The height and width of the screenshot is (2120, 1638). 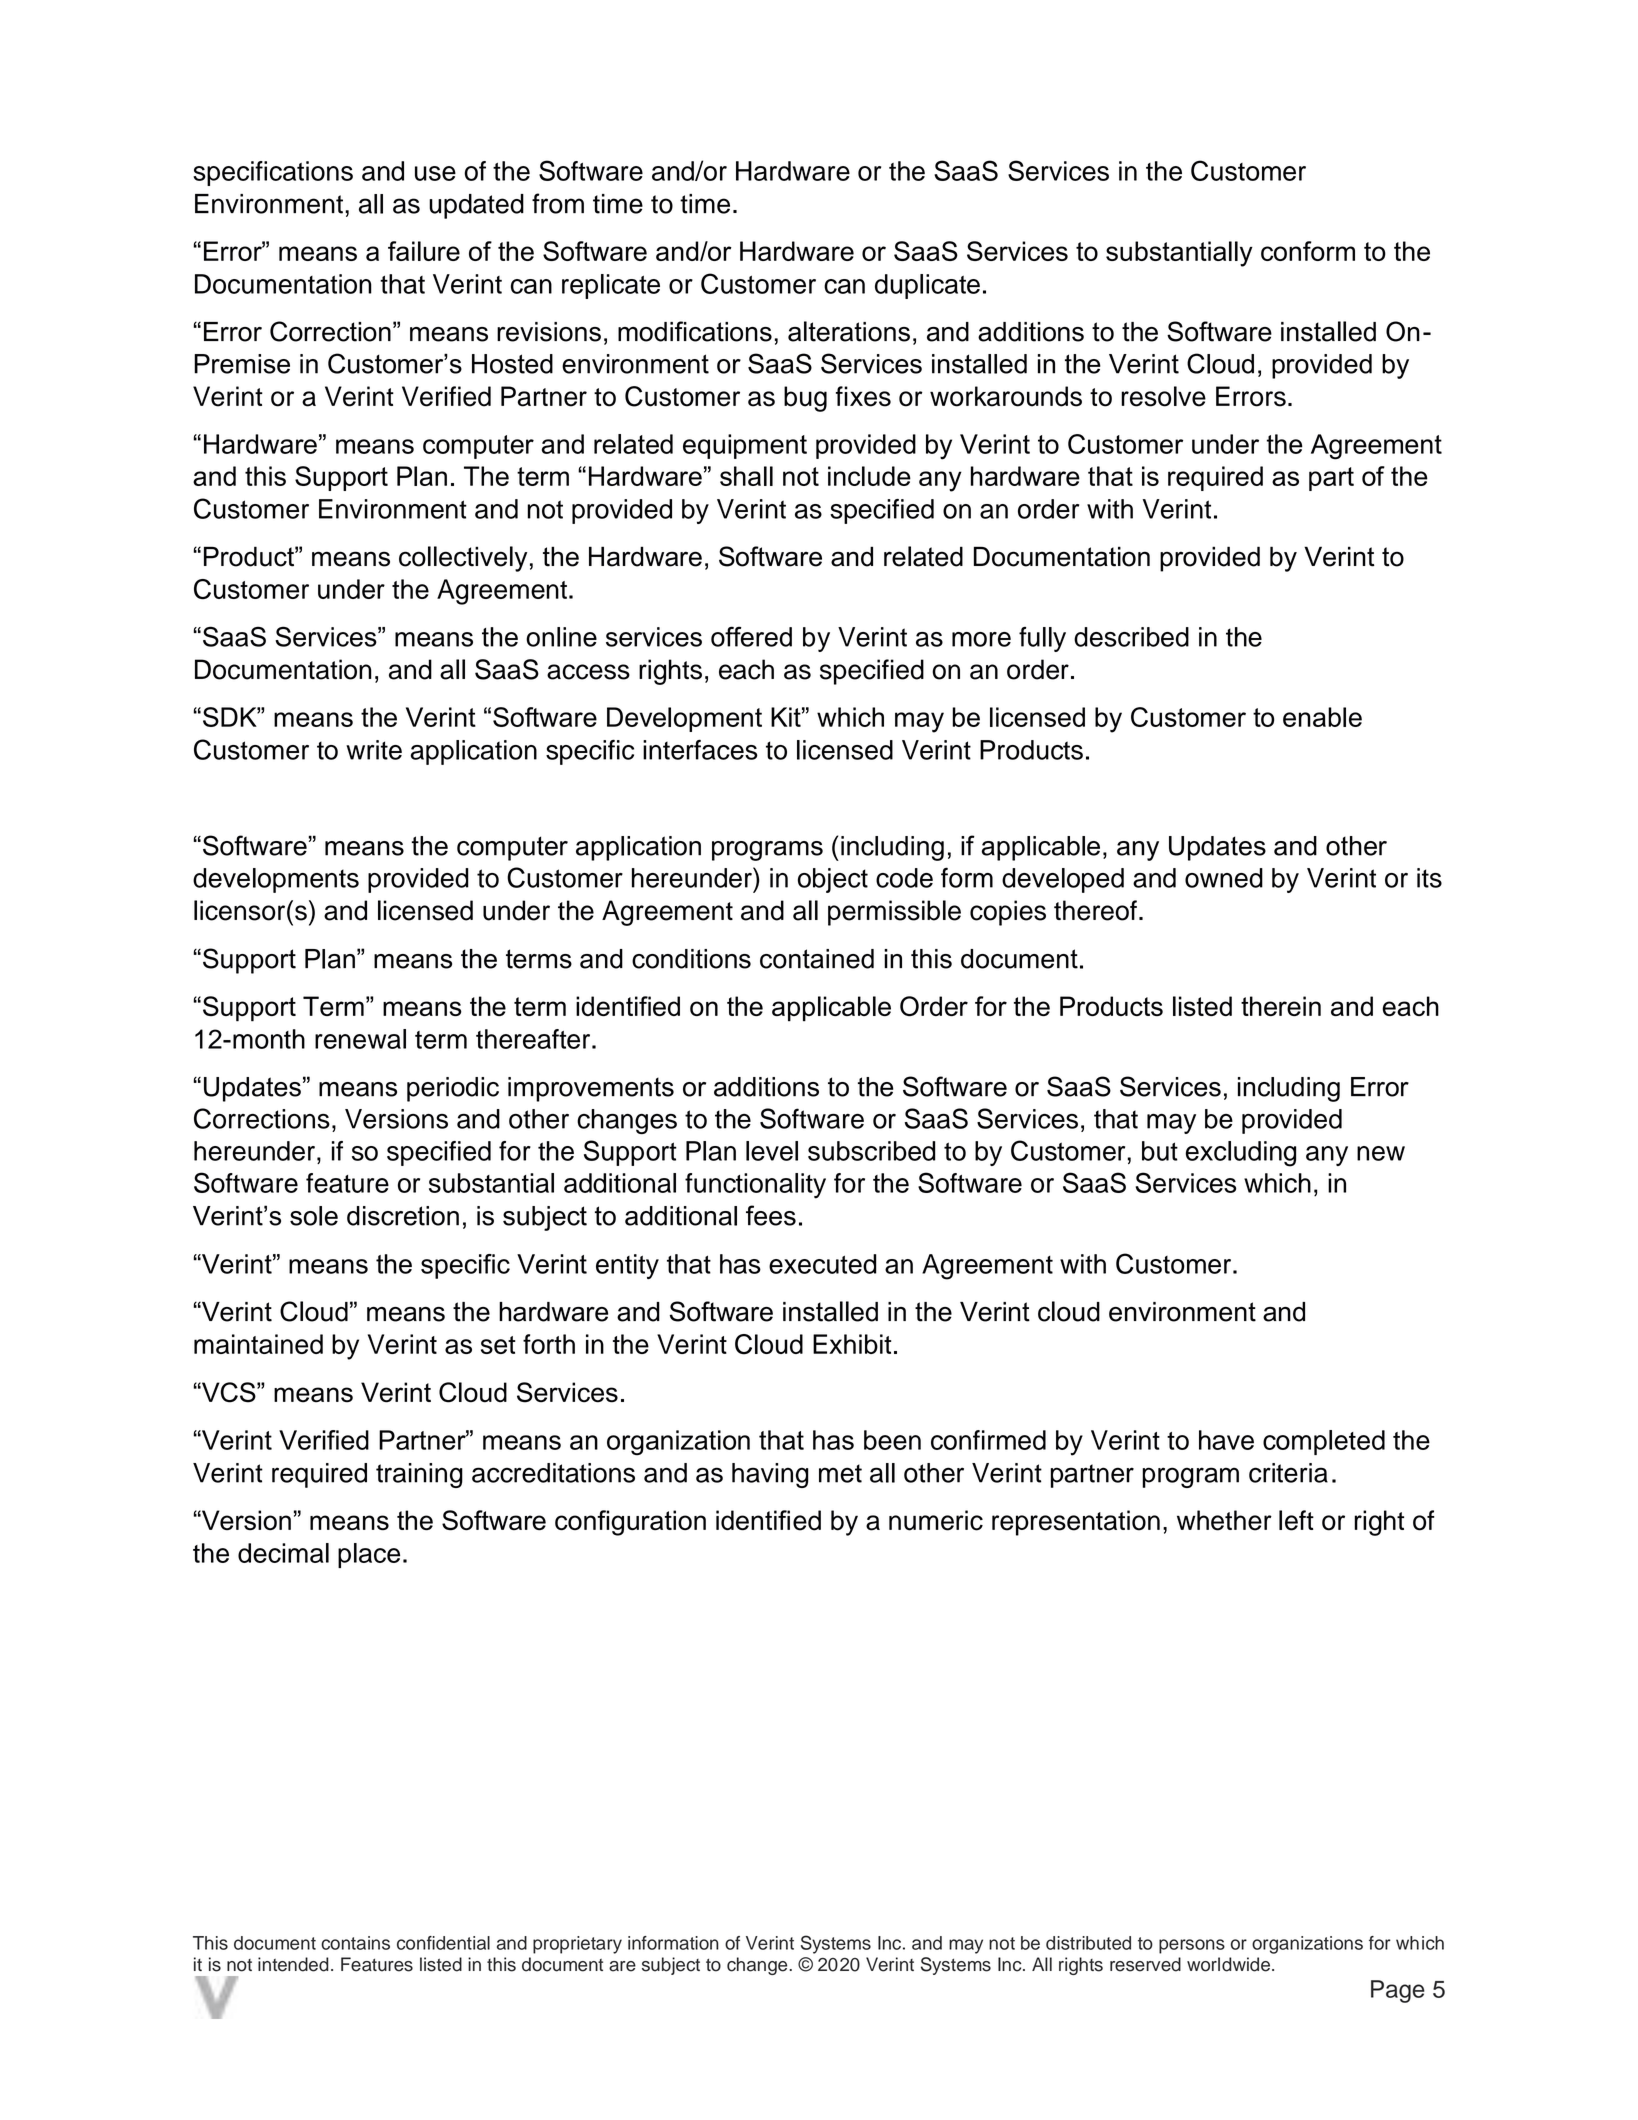 What do you see at coordinates (1088, 1943) in the screenshot?
I see `distributed` at bounding box center [1088, 1943].
